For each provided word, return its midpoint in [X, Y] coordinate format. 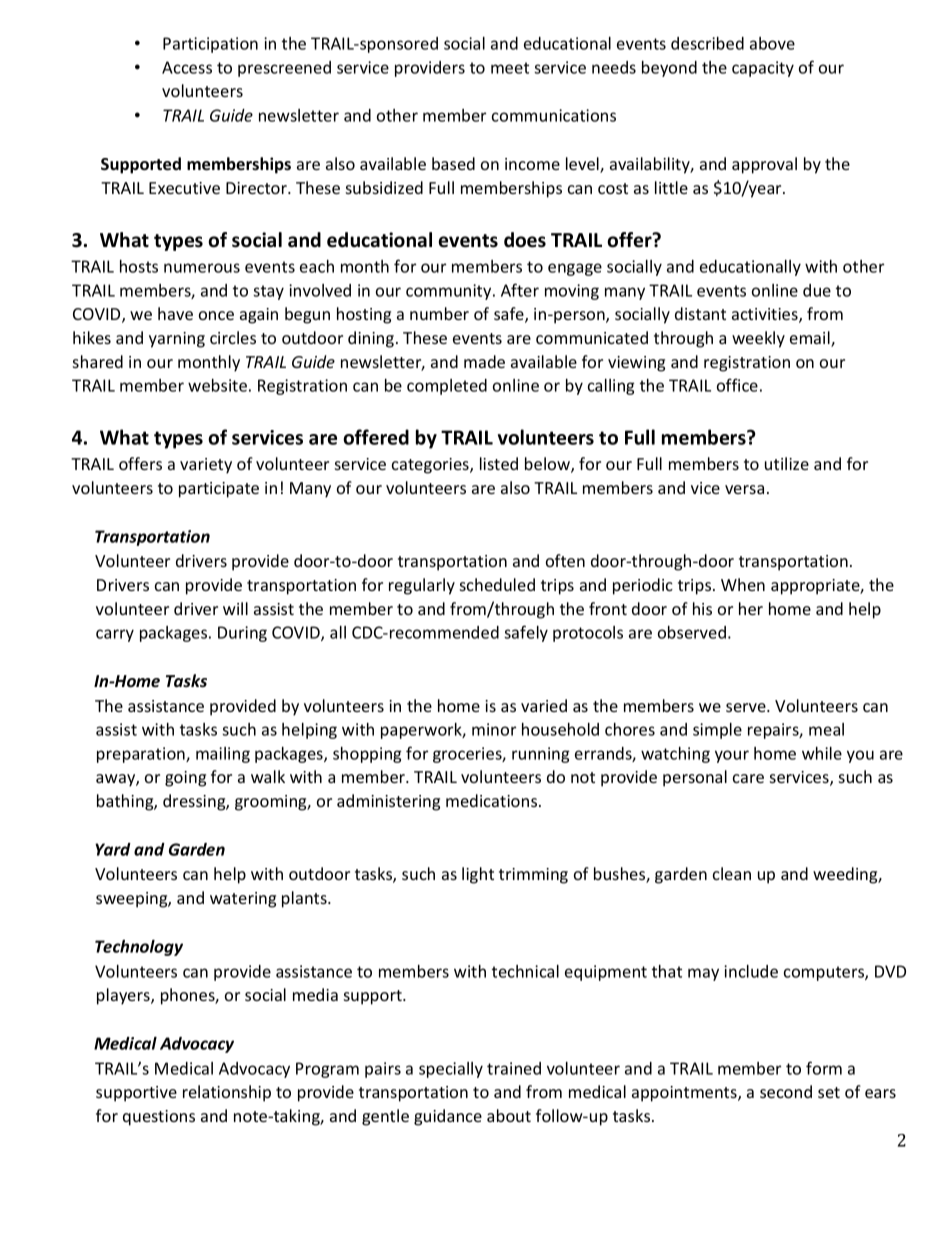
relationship [227, 1093]
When [743, 584]
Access [187, 67]
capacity [763, 69]
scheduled [497, 584]
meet [510, 68]
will [235, 608]
